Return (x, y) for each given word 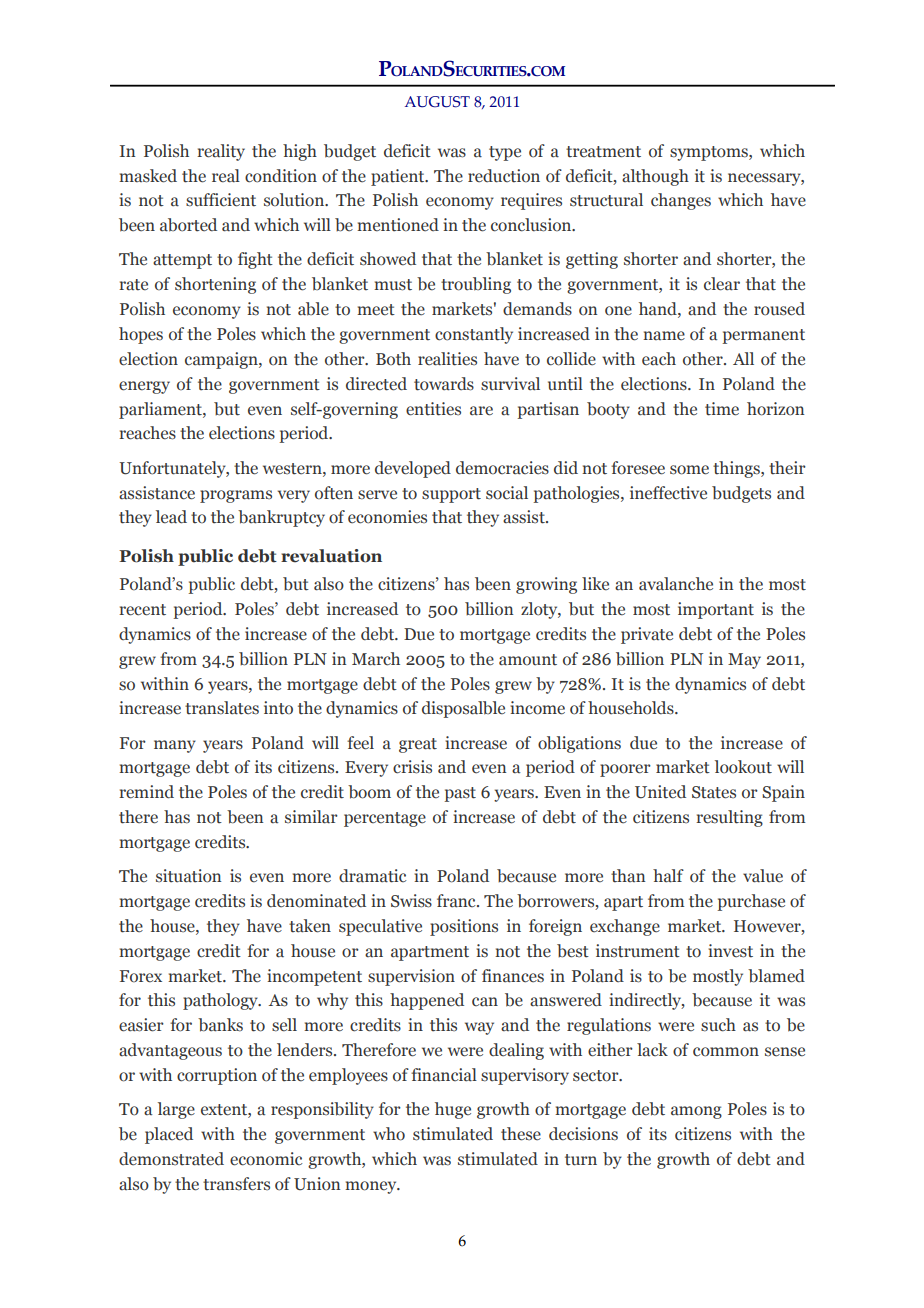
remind (146, 792)
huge (453, 1110)
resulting (729, 818)
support (451, 495)
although (655, 177)
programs (236, 496)
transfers (236, 1184)
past (460, 794)
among (696, 1112)
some (689, 470)
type (505, 153)
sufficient (221, 200)
